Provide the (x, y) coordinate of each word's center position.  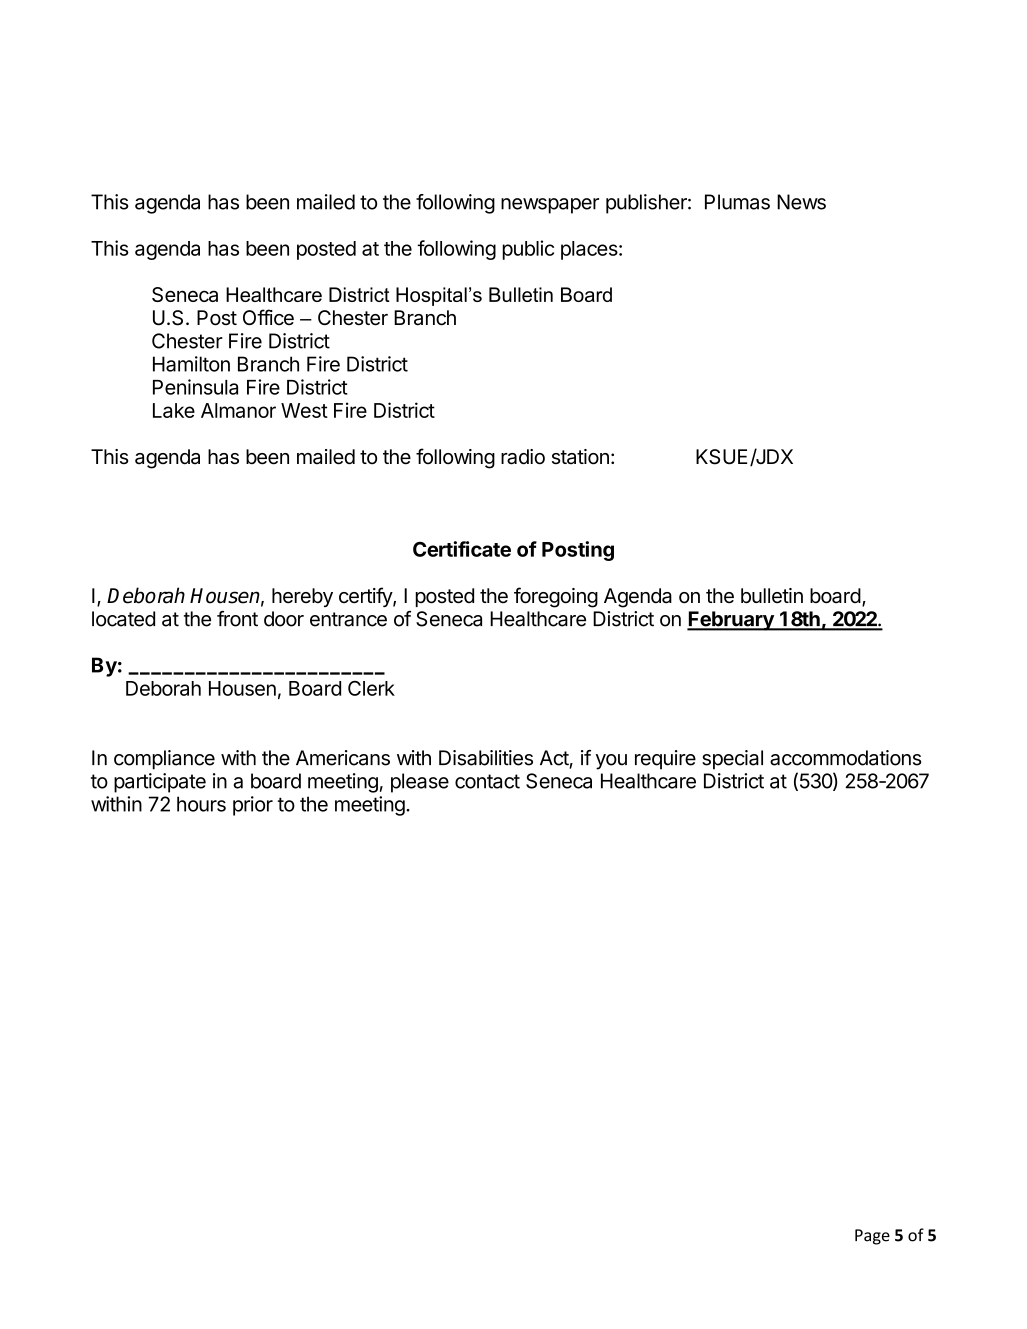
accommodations (845, 758)
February (731, 621)
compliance (164, 760)
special (732, 760)
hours (201, 804)
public (528, 250)
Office (268, 317)
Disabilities (486, 758)
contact (487, 781)
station (580, 457)
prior (253, 806)
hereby (302, 597)
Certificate (462, 549)
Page (872, 1237)
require (665, 760)
